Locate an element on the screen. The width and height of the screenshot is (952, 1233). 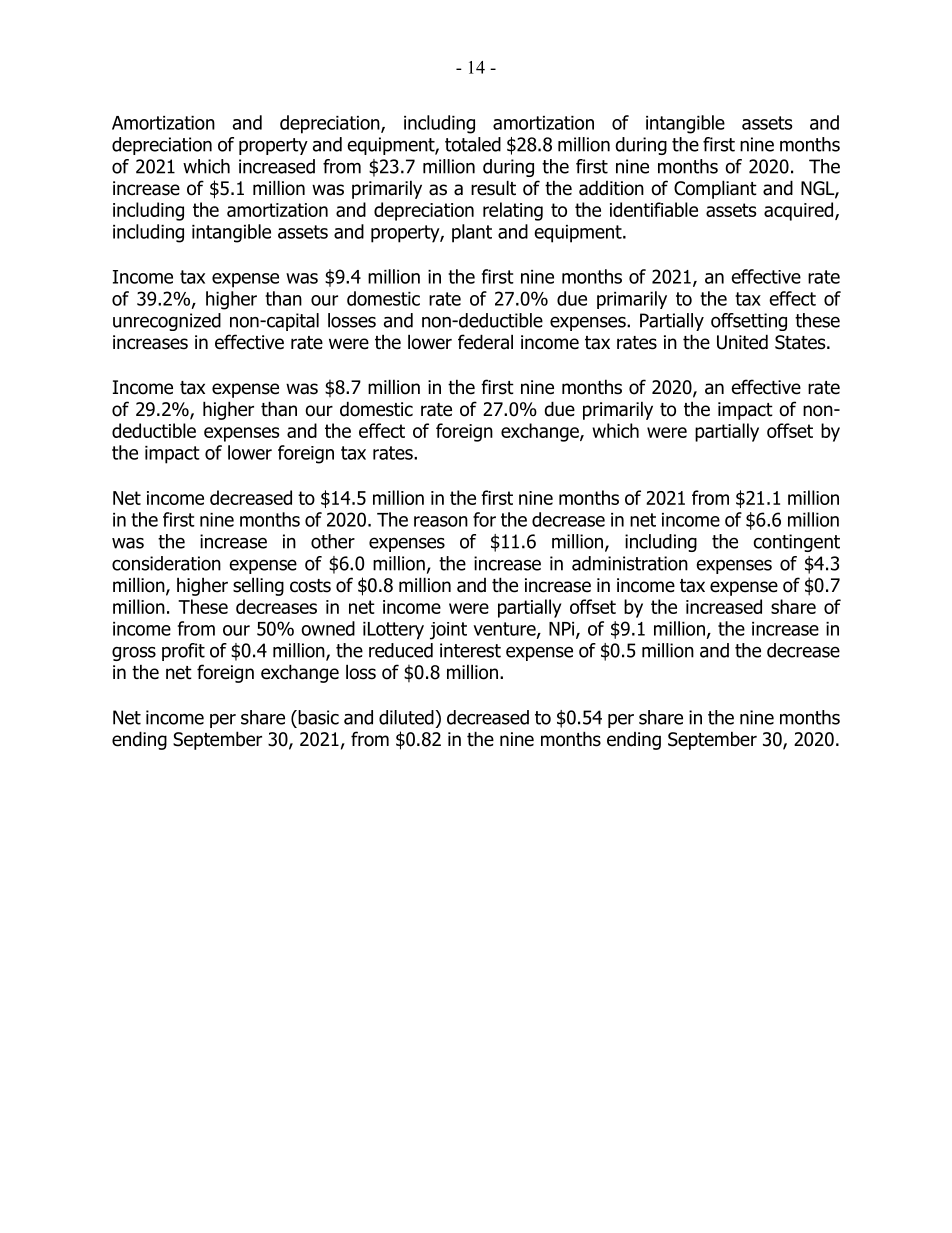
other is located at coordinates (333, 541).
